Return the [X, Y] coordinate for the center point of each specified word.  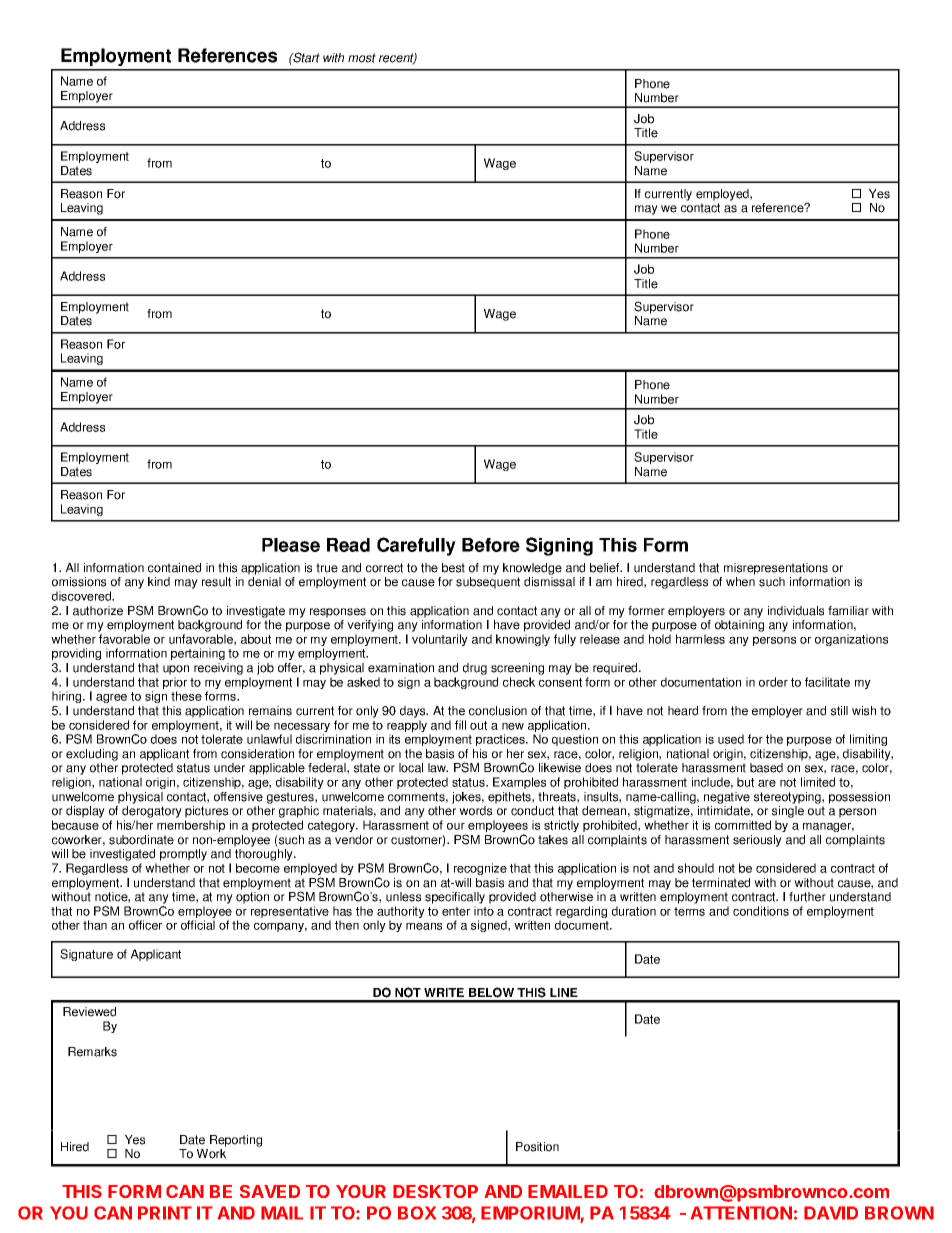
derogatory [152, 813]
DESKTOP [435, 1191]
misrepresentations [776, 569]
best [453, 568]
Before [491, 545]
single [787, 813]
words [475, 811]
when [740, 582]
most [362, 58]
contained [174, 568]
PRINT [165, 1213]
